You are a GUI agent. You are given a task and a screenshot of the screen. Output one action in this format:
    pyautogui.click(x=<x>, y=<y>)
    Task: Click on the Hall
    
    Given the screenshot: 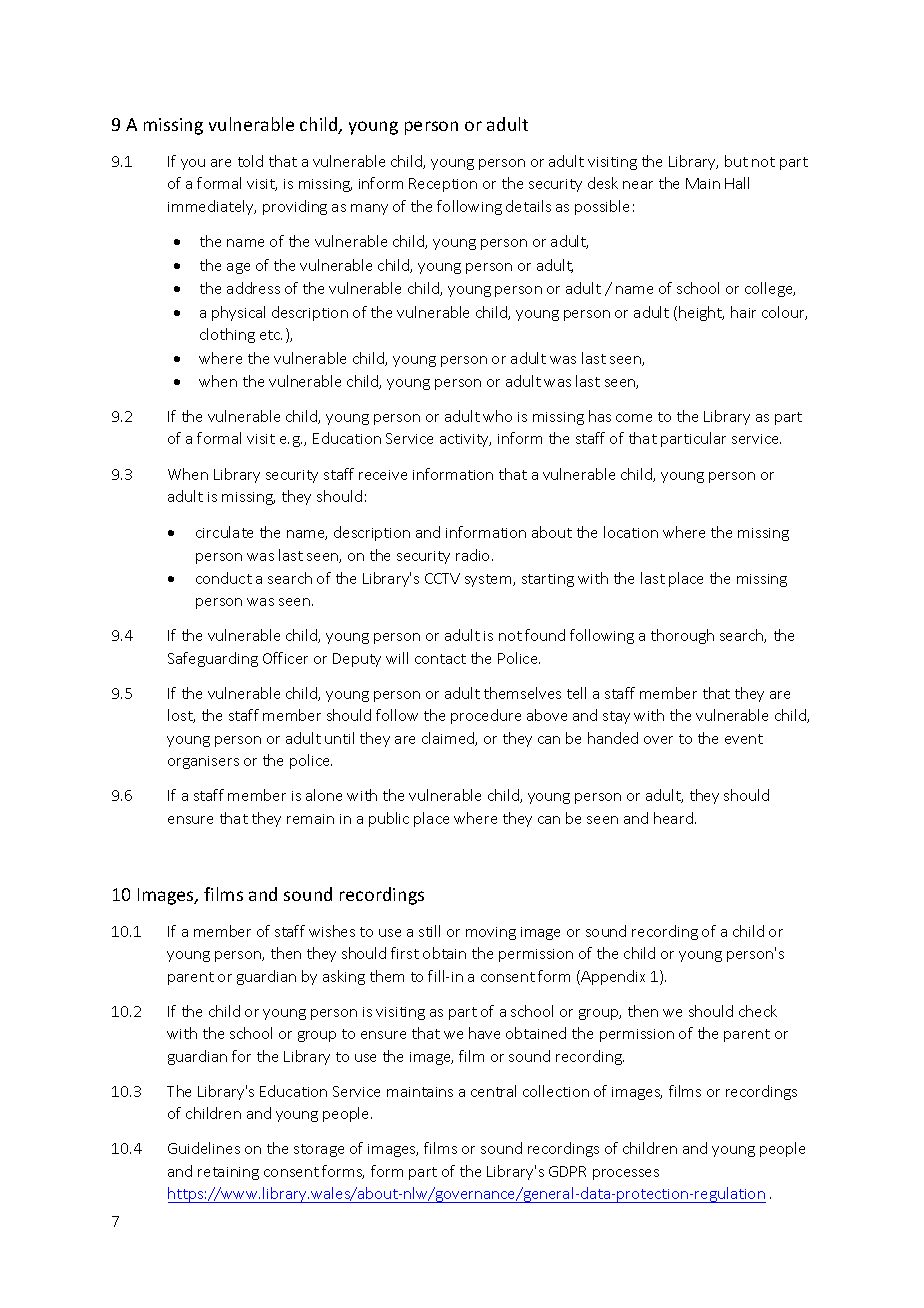 What is the action you would take?
    pyautogui.click(x=737, y=183)
